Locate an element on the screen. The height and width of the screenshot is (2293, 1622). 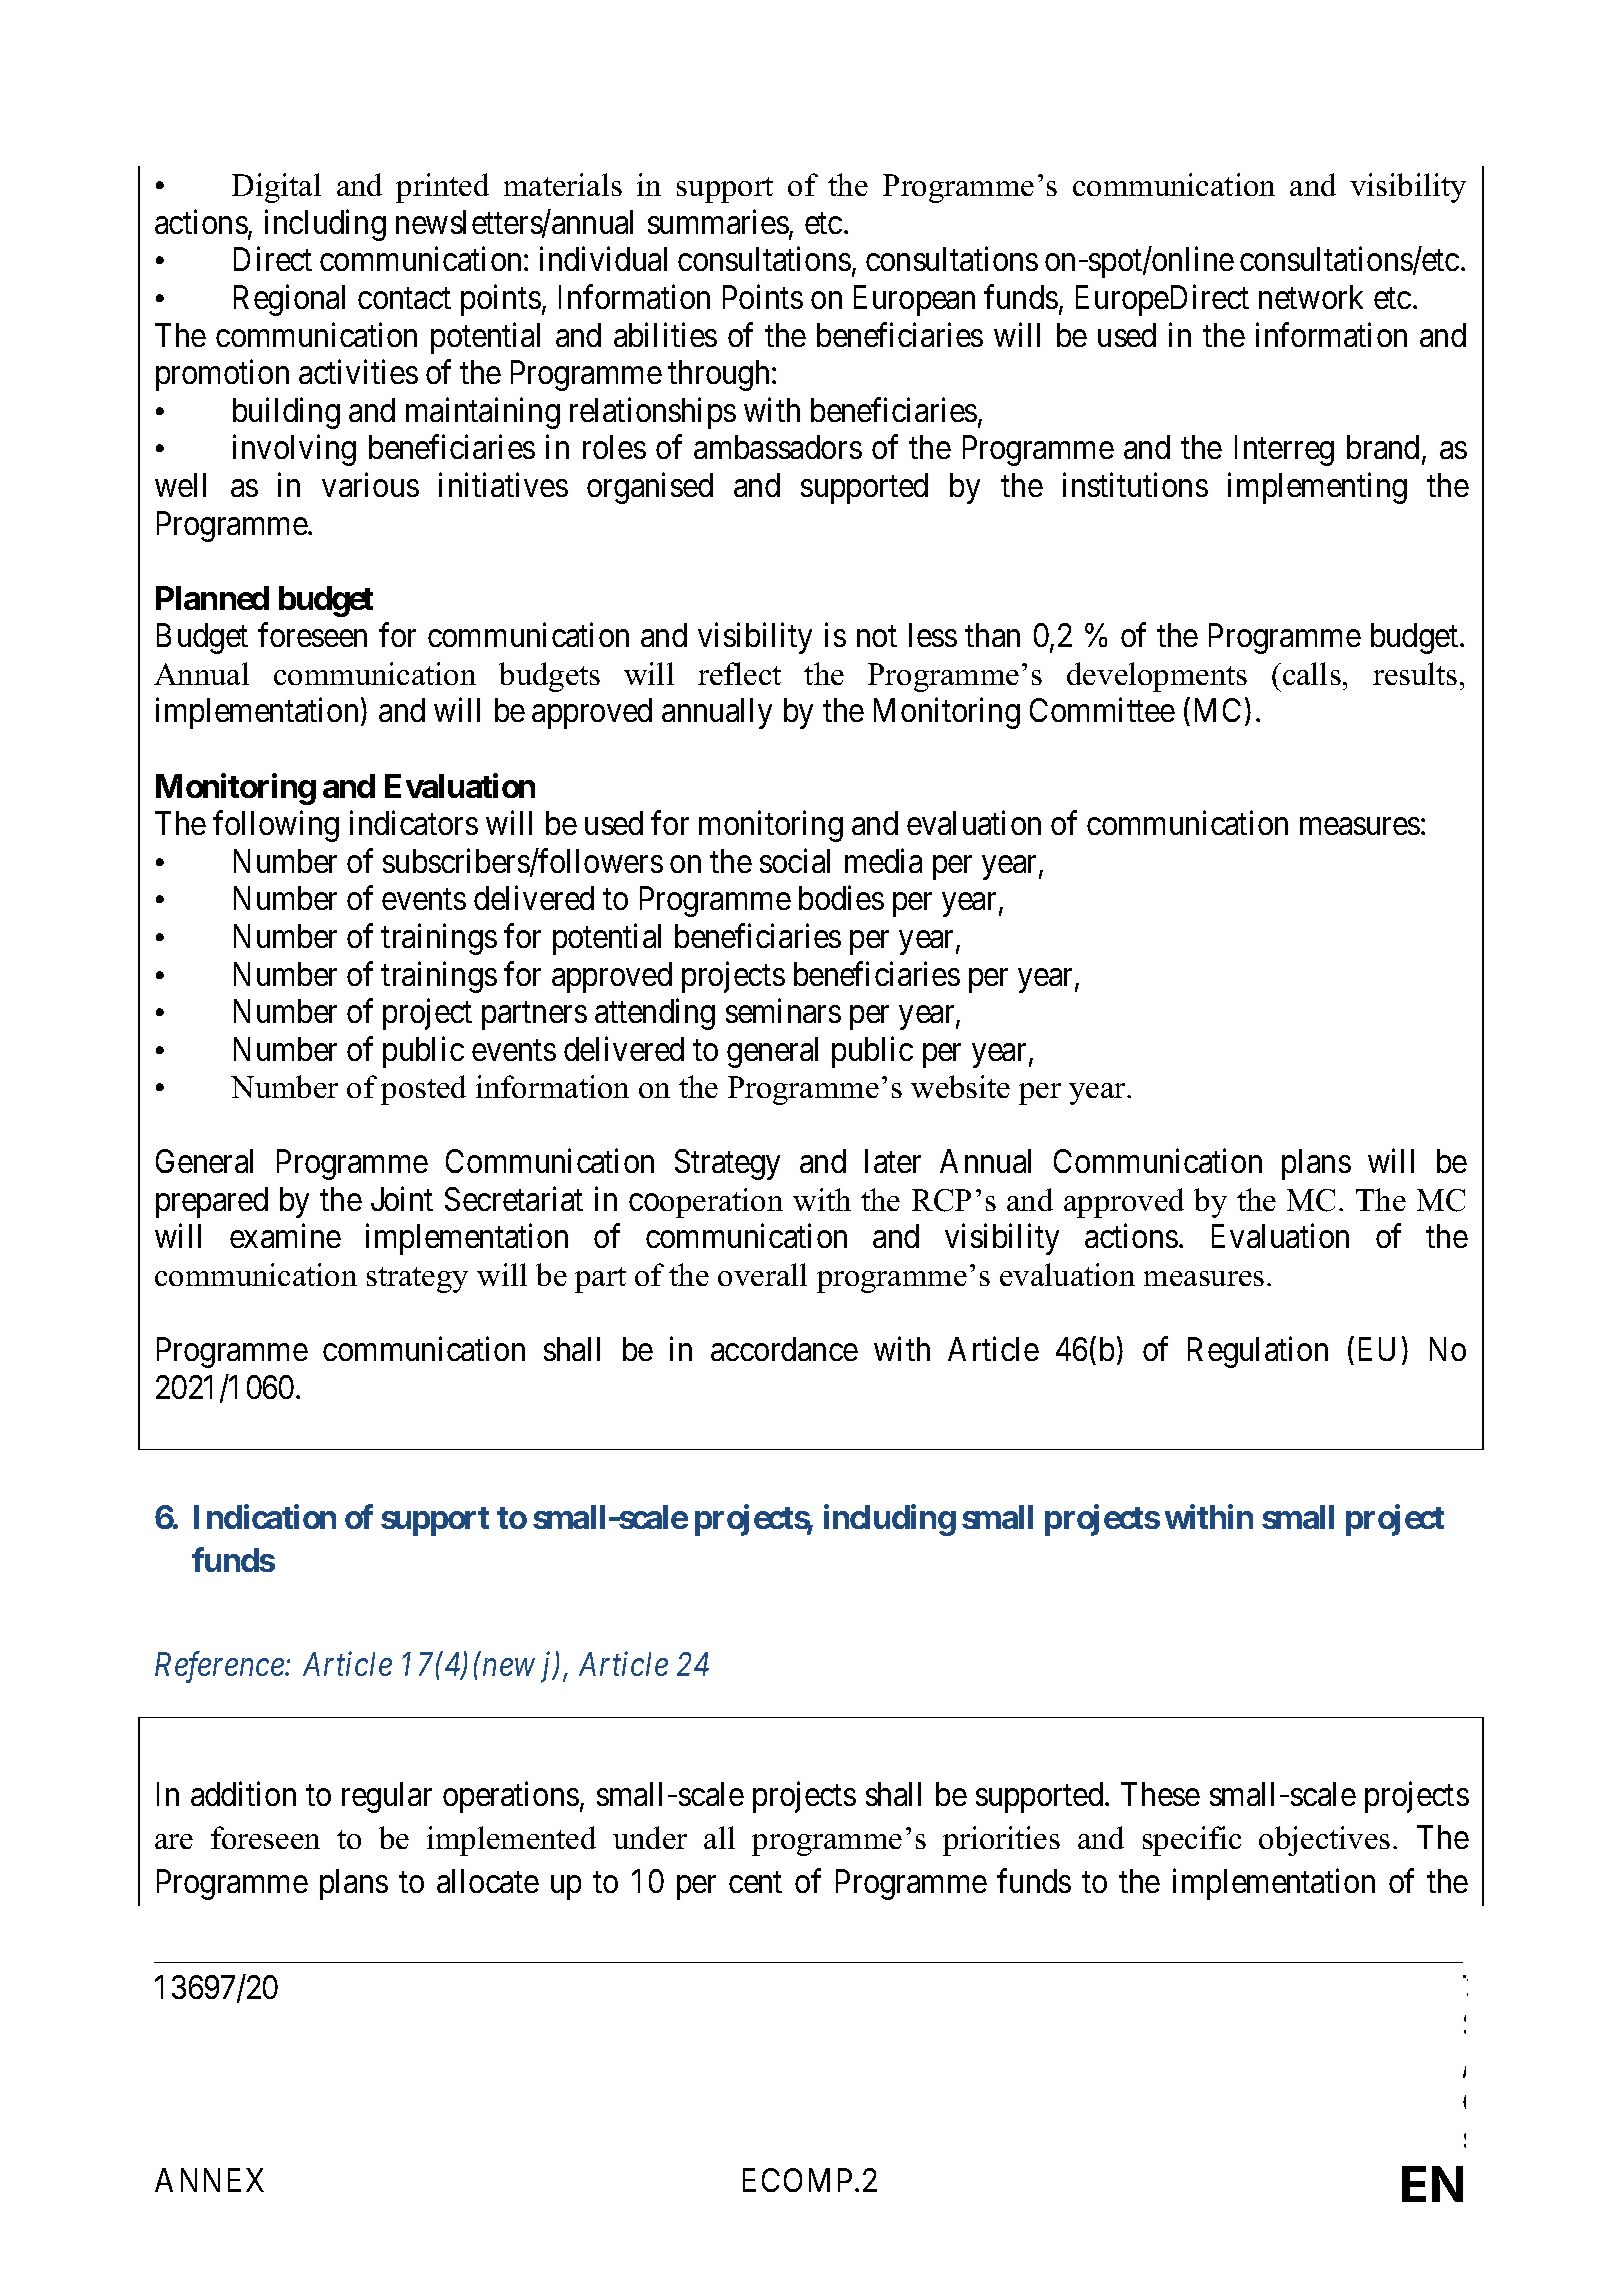
ANNEX is located at coordinates (209, 2180).
